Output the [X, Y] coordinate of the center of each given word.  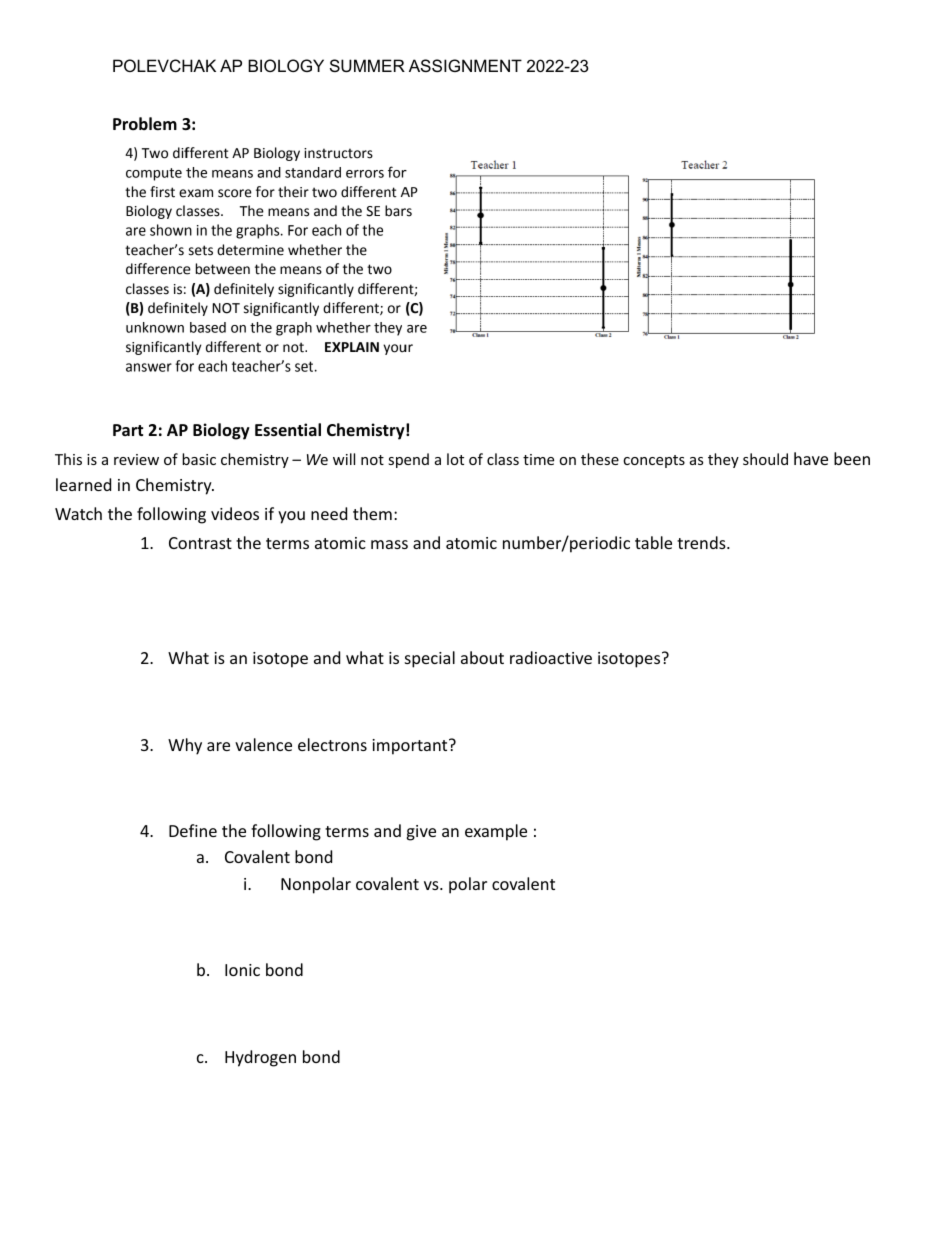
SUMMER [367, 65]
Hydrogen [260, 1058]
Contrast [200, 543]
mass [389, 544]
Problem [145, 124]
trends [702, 542]
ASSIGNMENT [465, 65]
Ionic [242, 970]
